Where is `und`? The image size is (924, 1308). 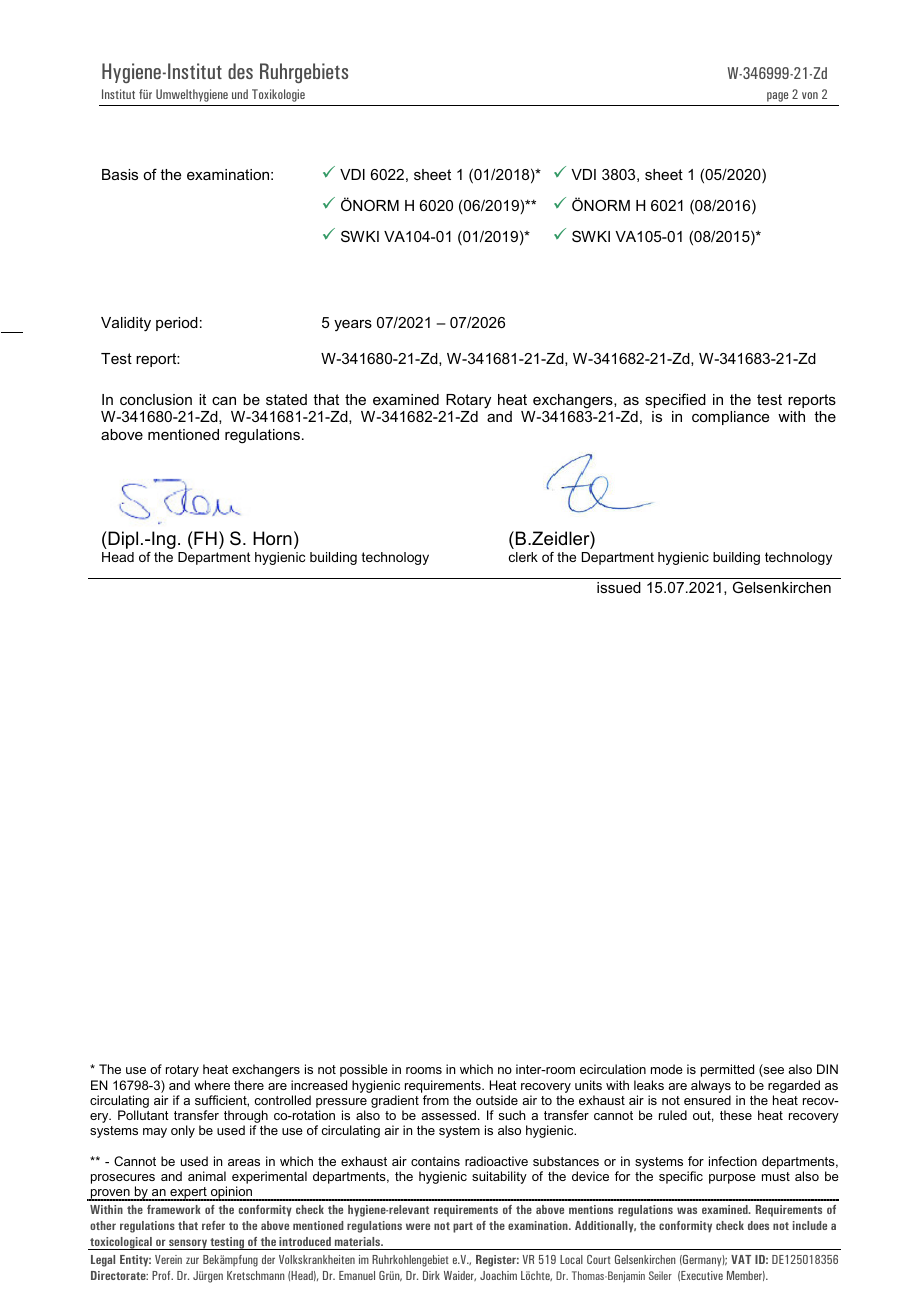 und is located at coordinates (240, 94).
